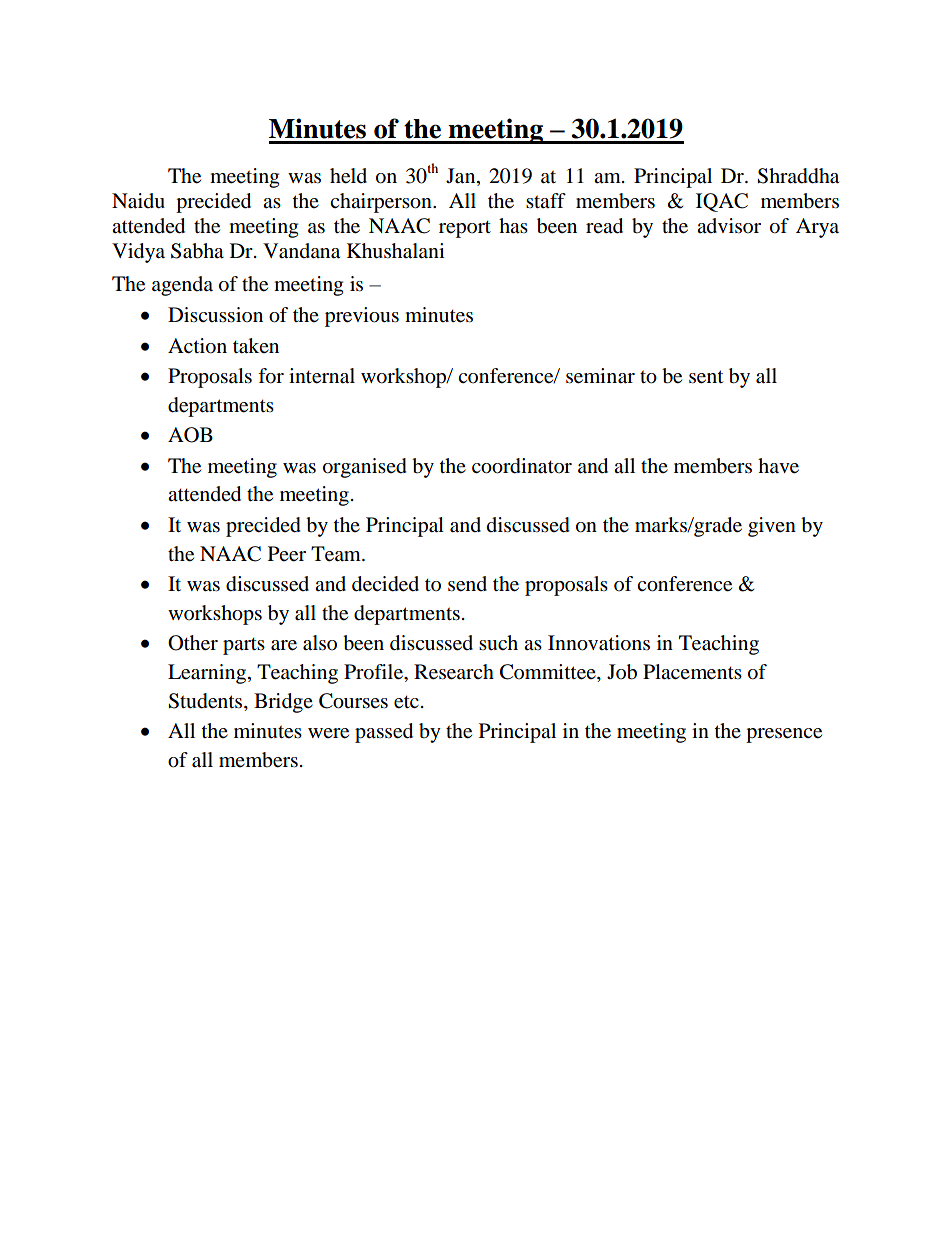  What do you see at coordinates (467, 584) in the image?
I see `send` at bounding box center [467, 584].
